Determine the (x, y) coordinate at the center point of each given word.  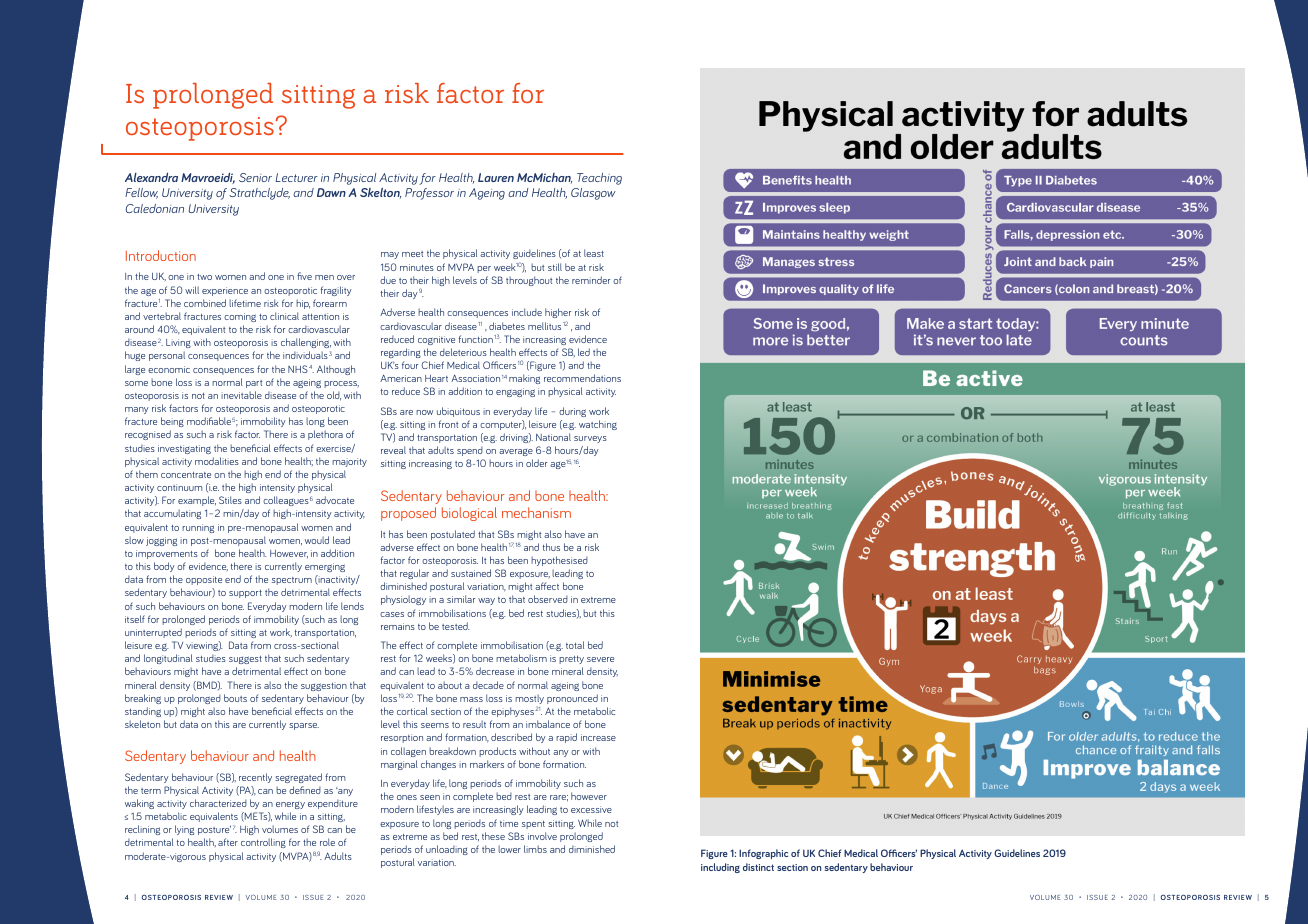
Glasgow (593, 194)
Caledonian (155, 208)
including (720, 868)
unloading (447, 850)
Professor (429, 194)
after (228, 842)
